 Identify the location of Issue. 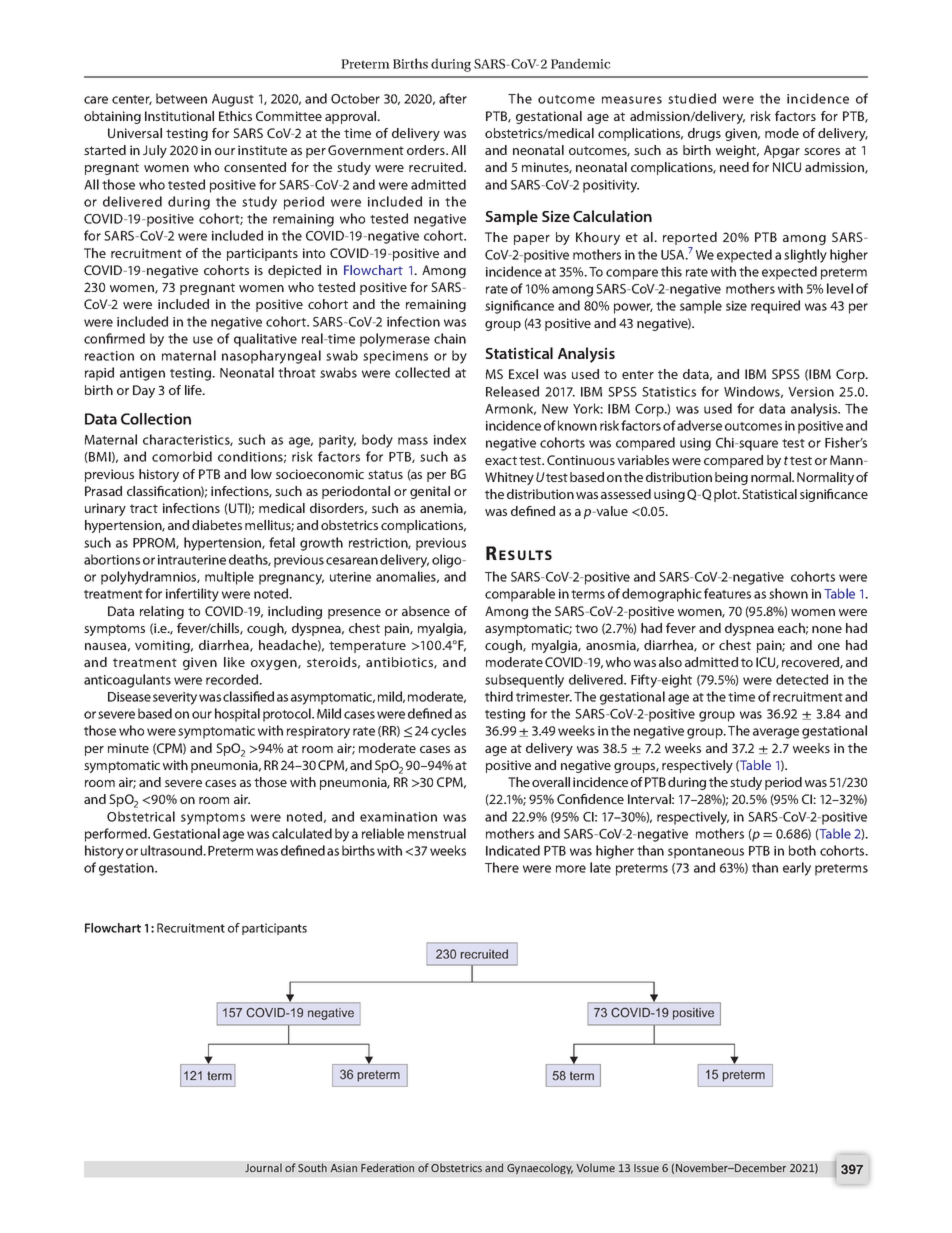
(646, 1168).
